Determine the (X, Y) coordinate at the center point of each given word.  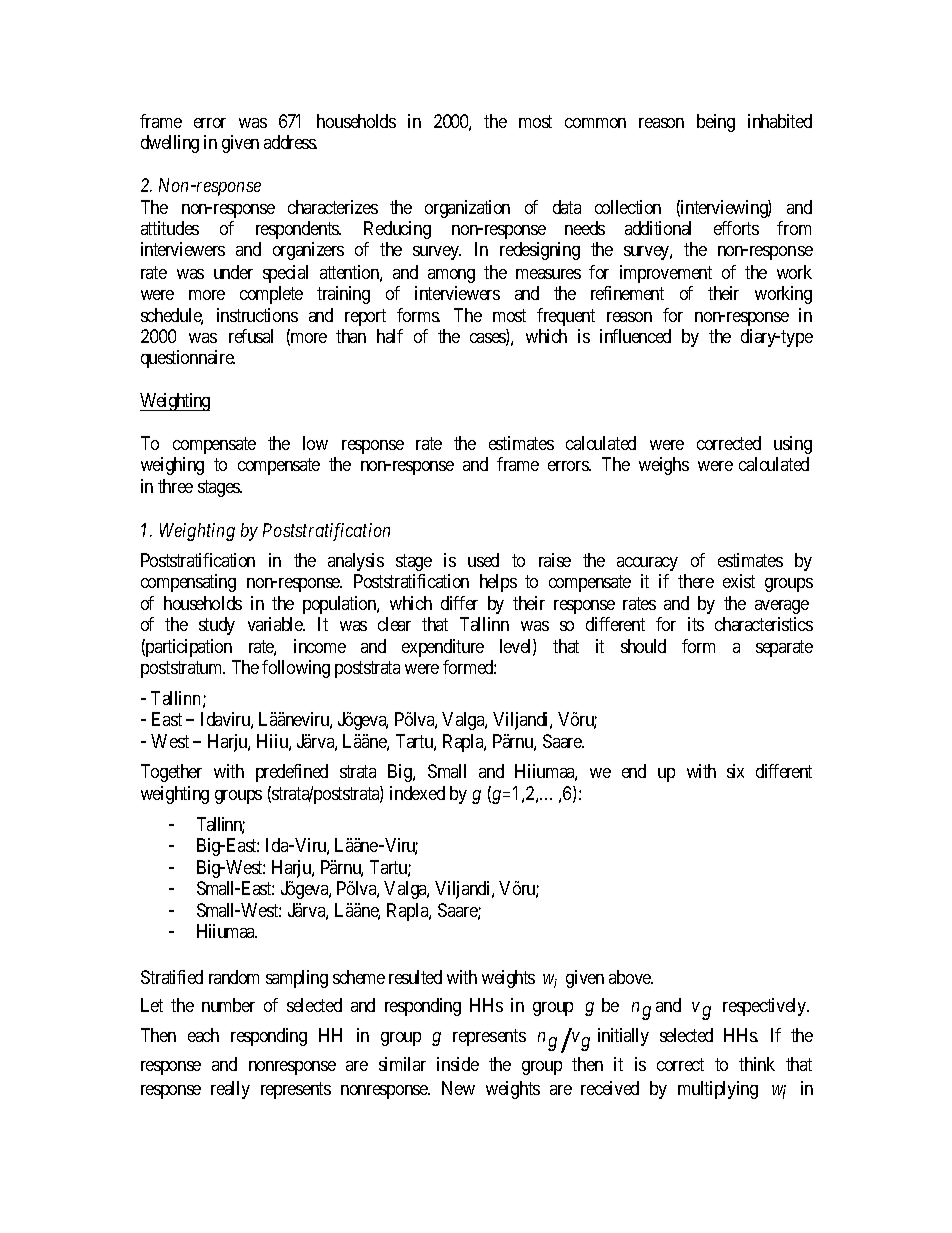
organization (467, 209)
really (230, 1090)
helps (498, 583)
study (217, 626)
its (696, 624)
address (290, 142)
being (716, 123)
